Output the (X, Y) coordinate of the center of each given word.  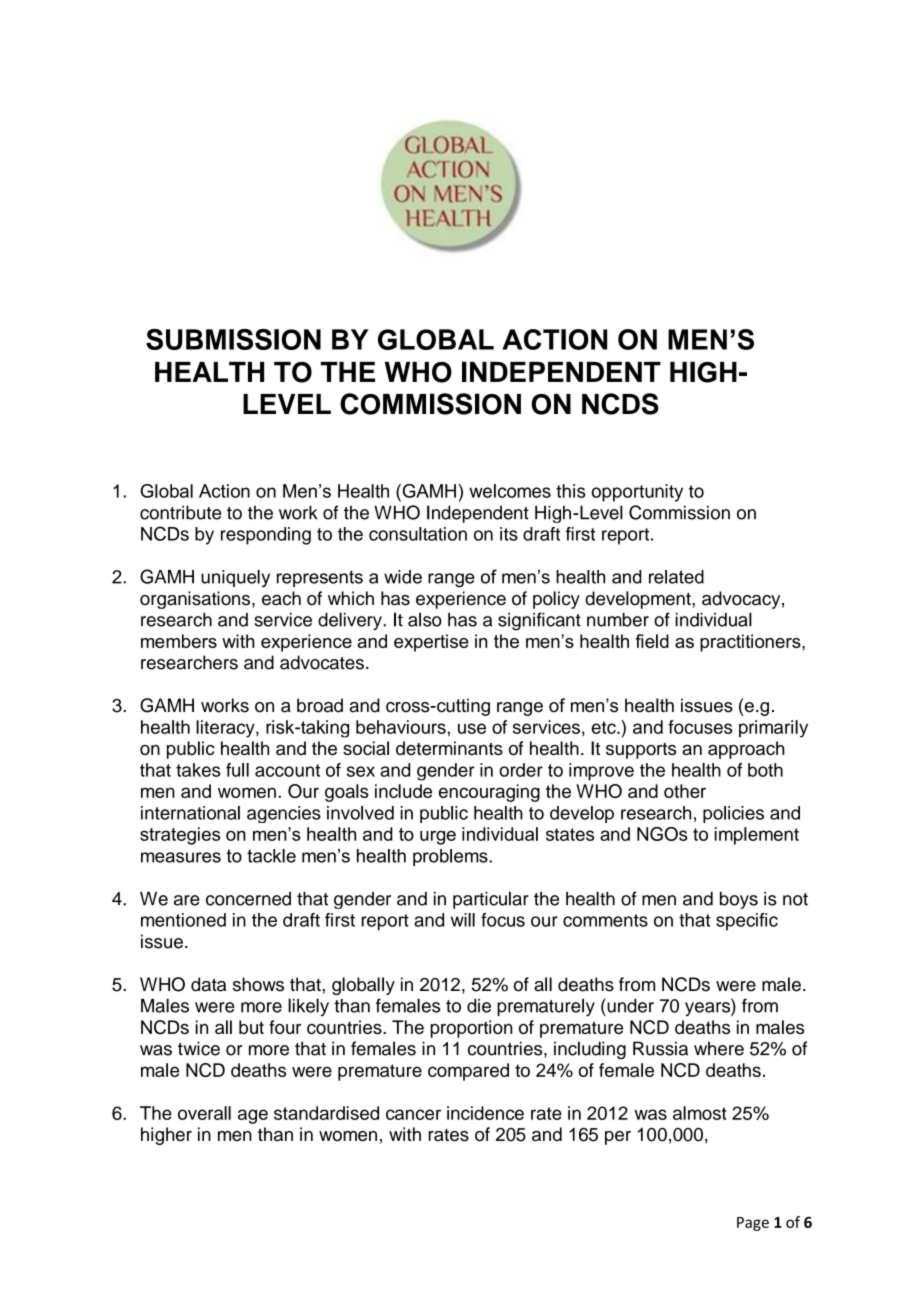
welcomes (510, 491)
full (237, 770)
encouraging (489, 793)
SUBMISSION (233, 339)
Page (753, 1224)
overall (204, 1113)
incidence (485, 1113)
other (685, 791)
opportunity (637, 493)
